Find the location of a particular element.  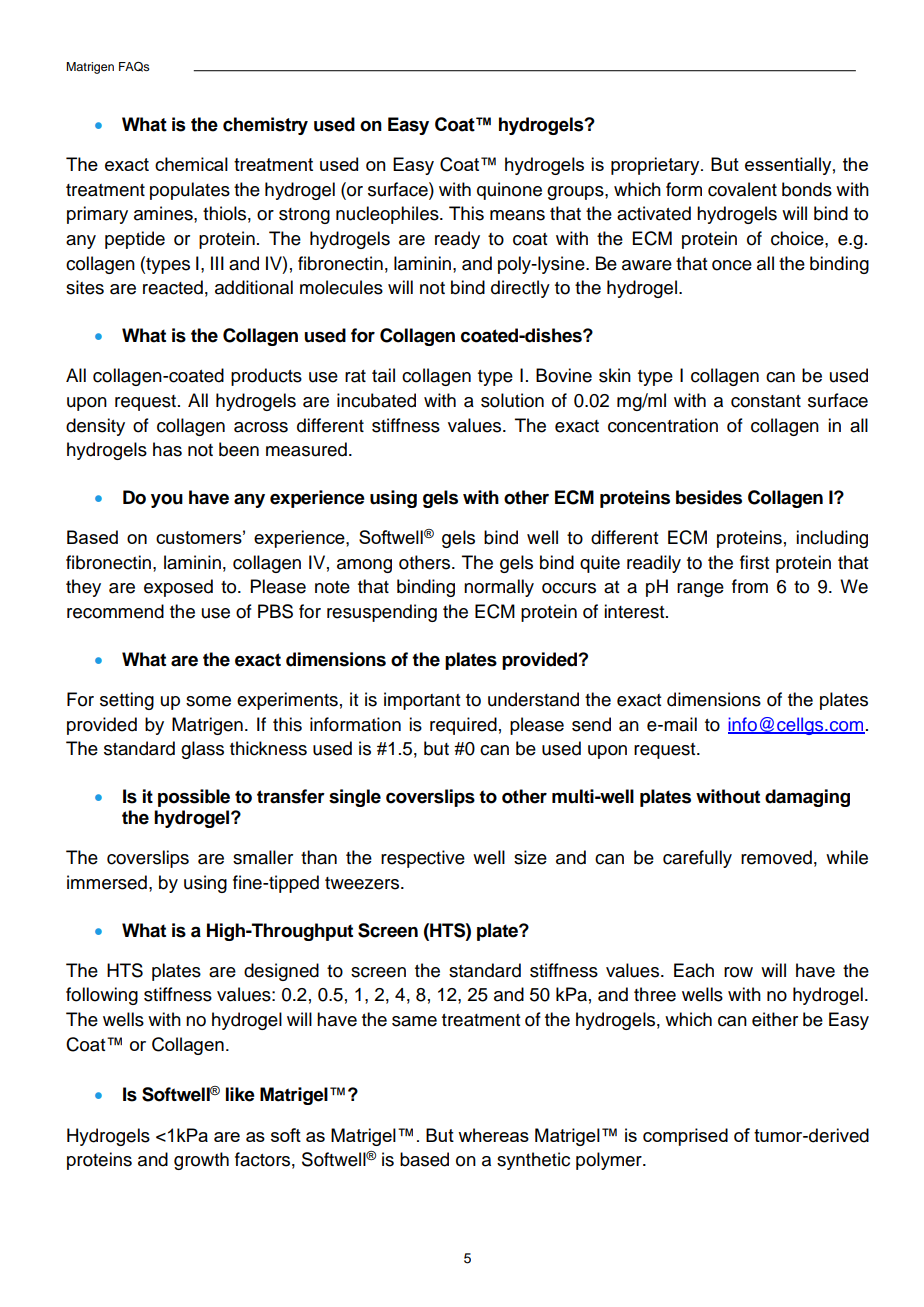

normally is located at coordinates (499, 588).
